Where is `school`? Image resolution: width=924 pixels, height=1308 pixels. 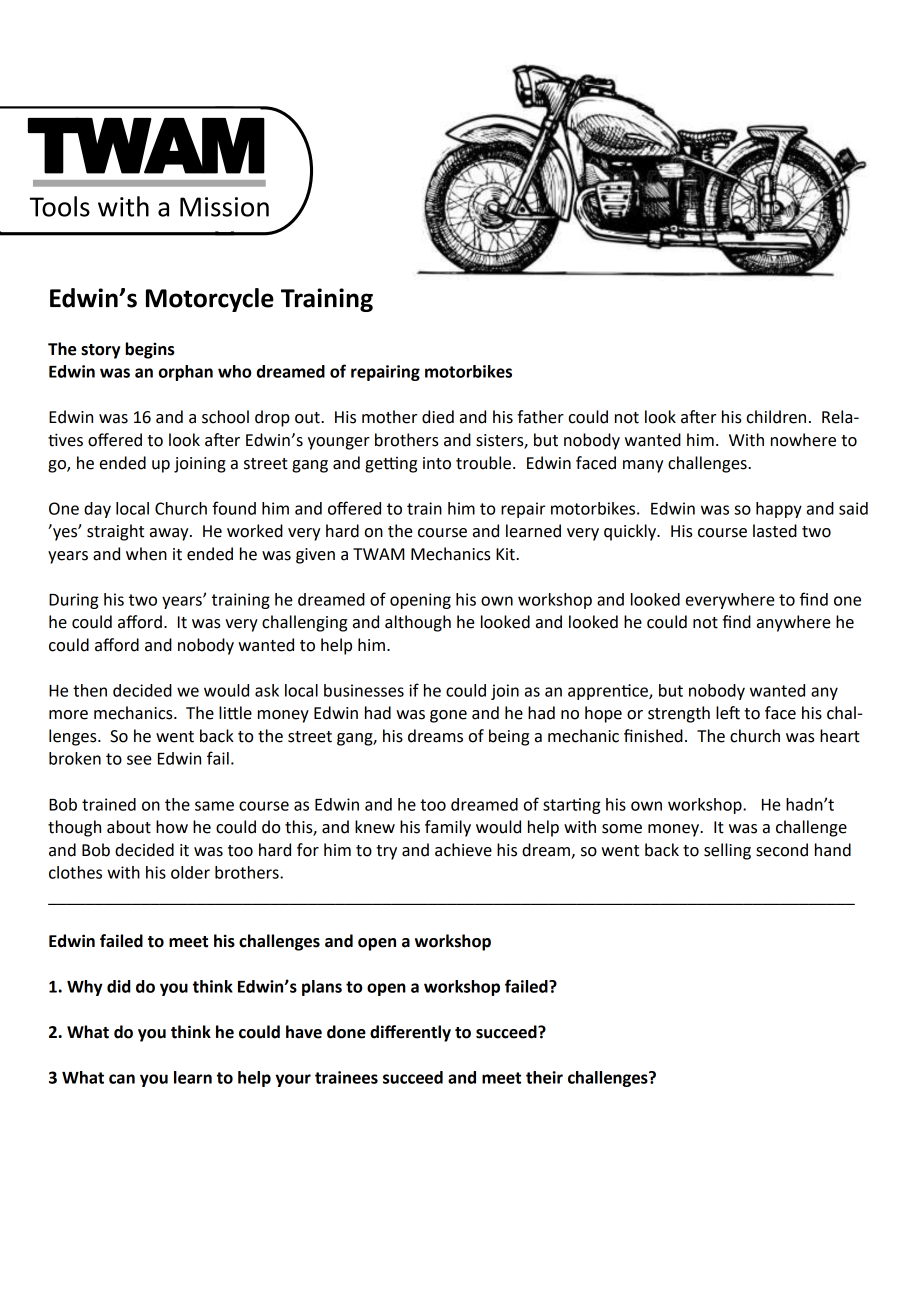 school is located at coordinates (225, 417).
